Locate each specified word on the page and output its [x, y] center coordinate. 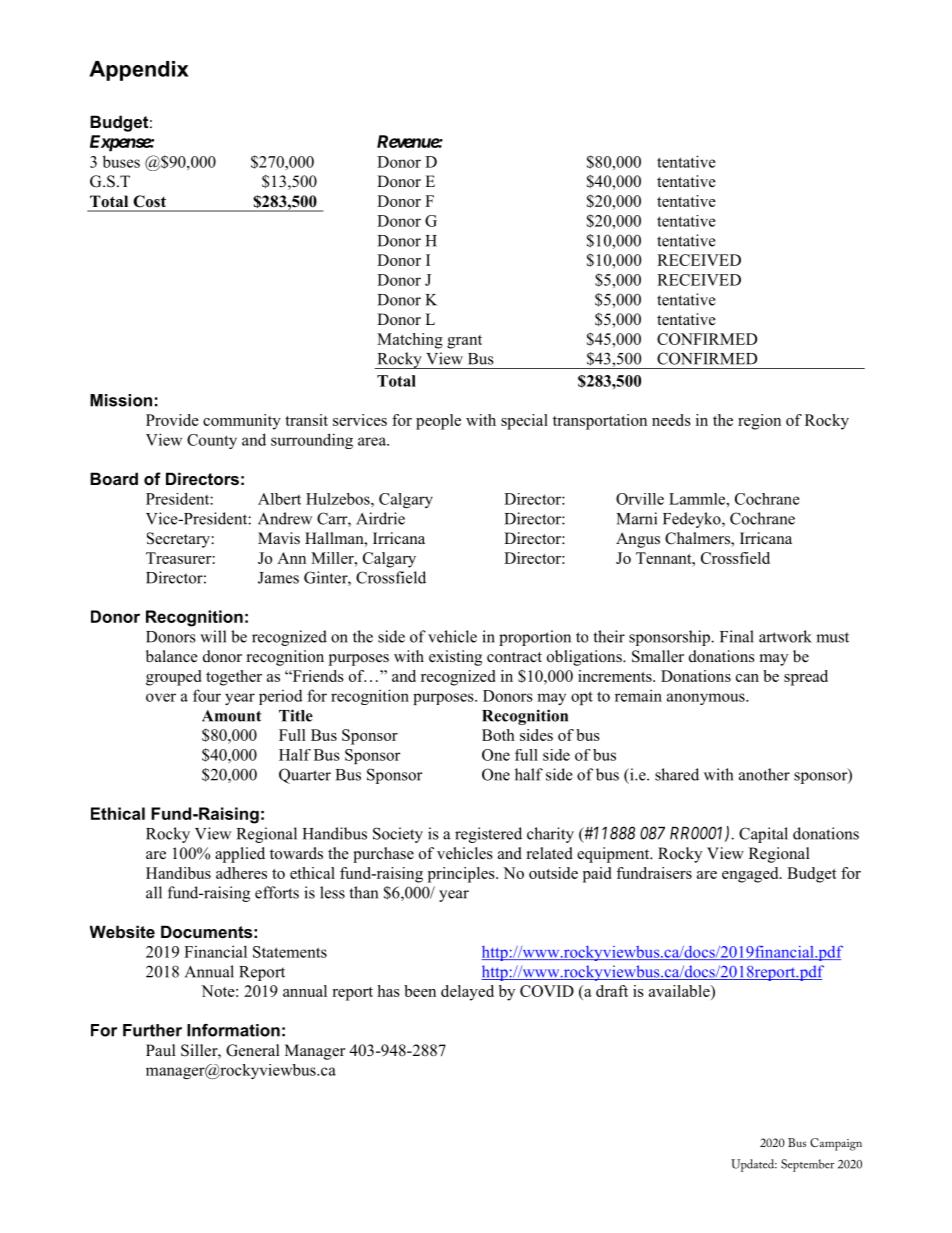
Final [737, 636]
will [213, 636]
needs [671, 420]
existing [455, 658]
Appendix [139, 71]
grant [464, 342]
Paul [161, 1050]
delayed [467, 993]
